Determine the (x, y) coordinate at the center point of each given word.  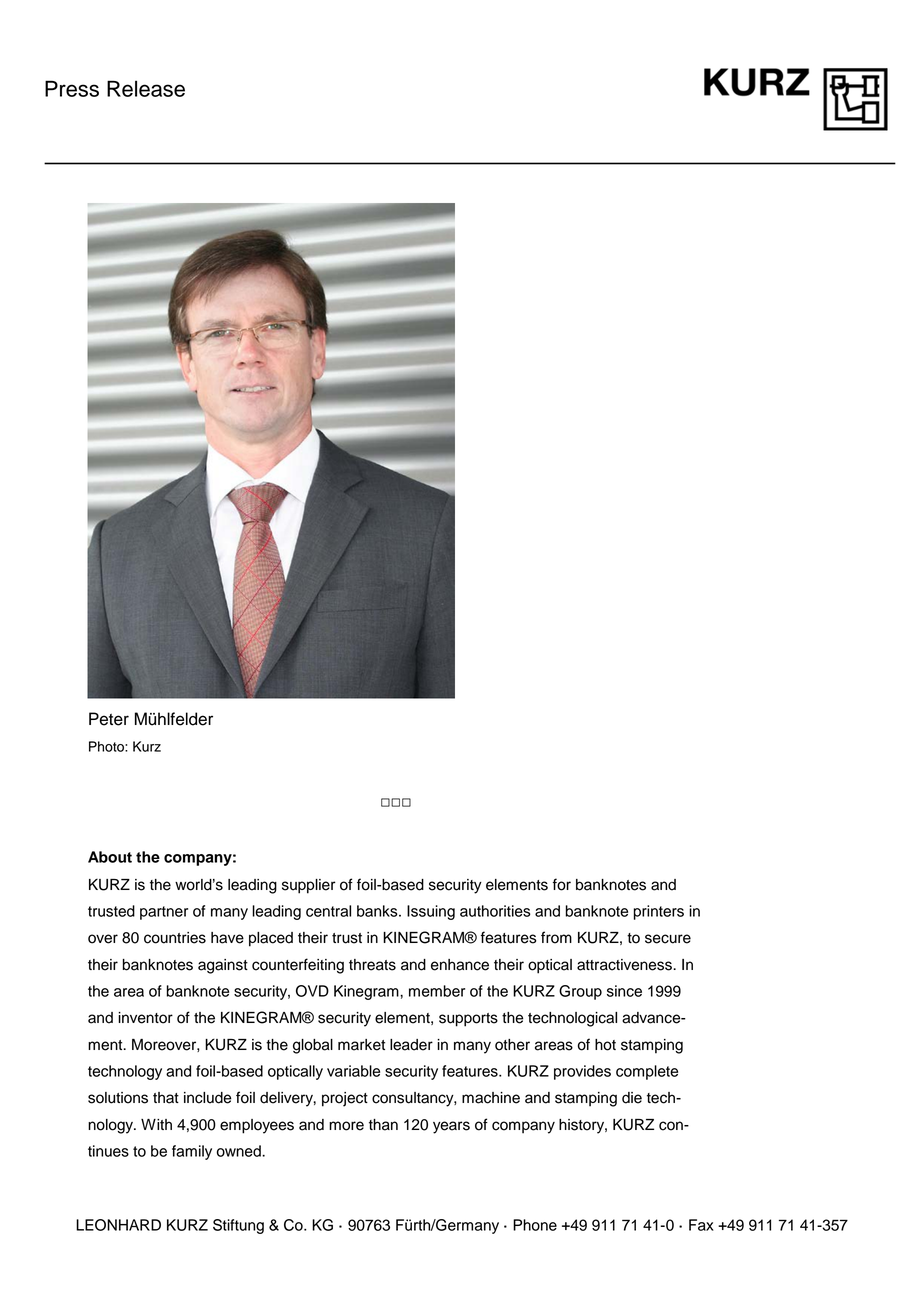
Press (72, 88)
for (562, 884)
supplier (309, 886)
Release (146, 88)
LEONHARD (118, 1225)
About (110, 857)
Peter (109, 719)
